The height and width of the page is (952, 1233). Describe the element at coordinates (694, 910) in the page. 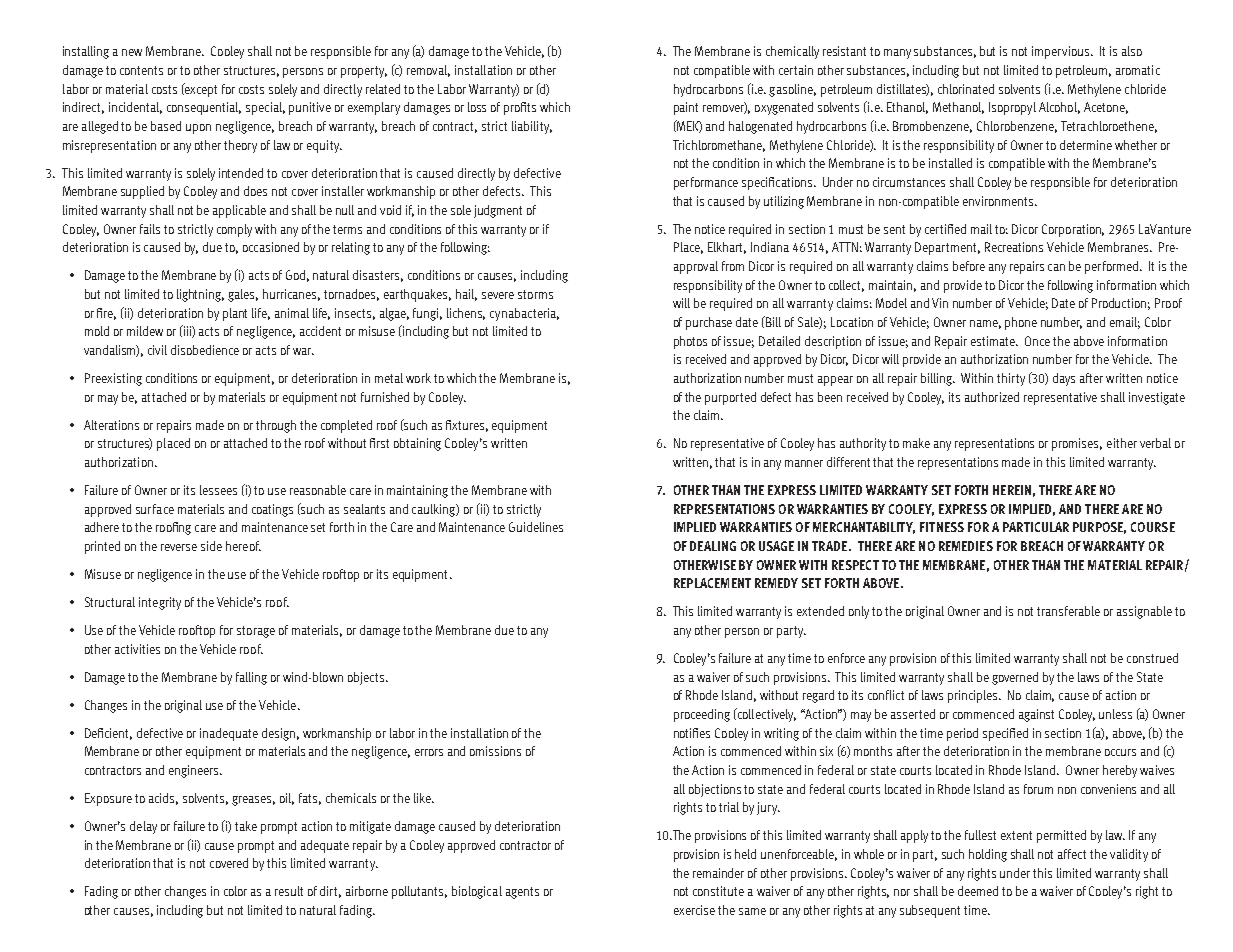

I see `exercise` at that location.
